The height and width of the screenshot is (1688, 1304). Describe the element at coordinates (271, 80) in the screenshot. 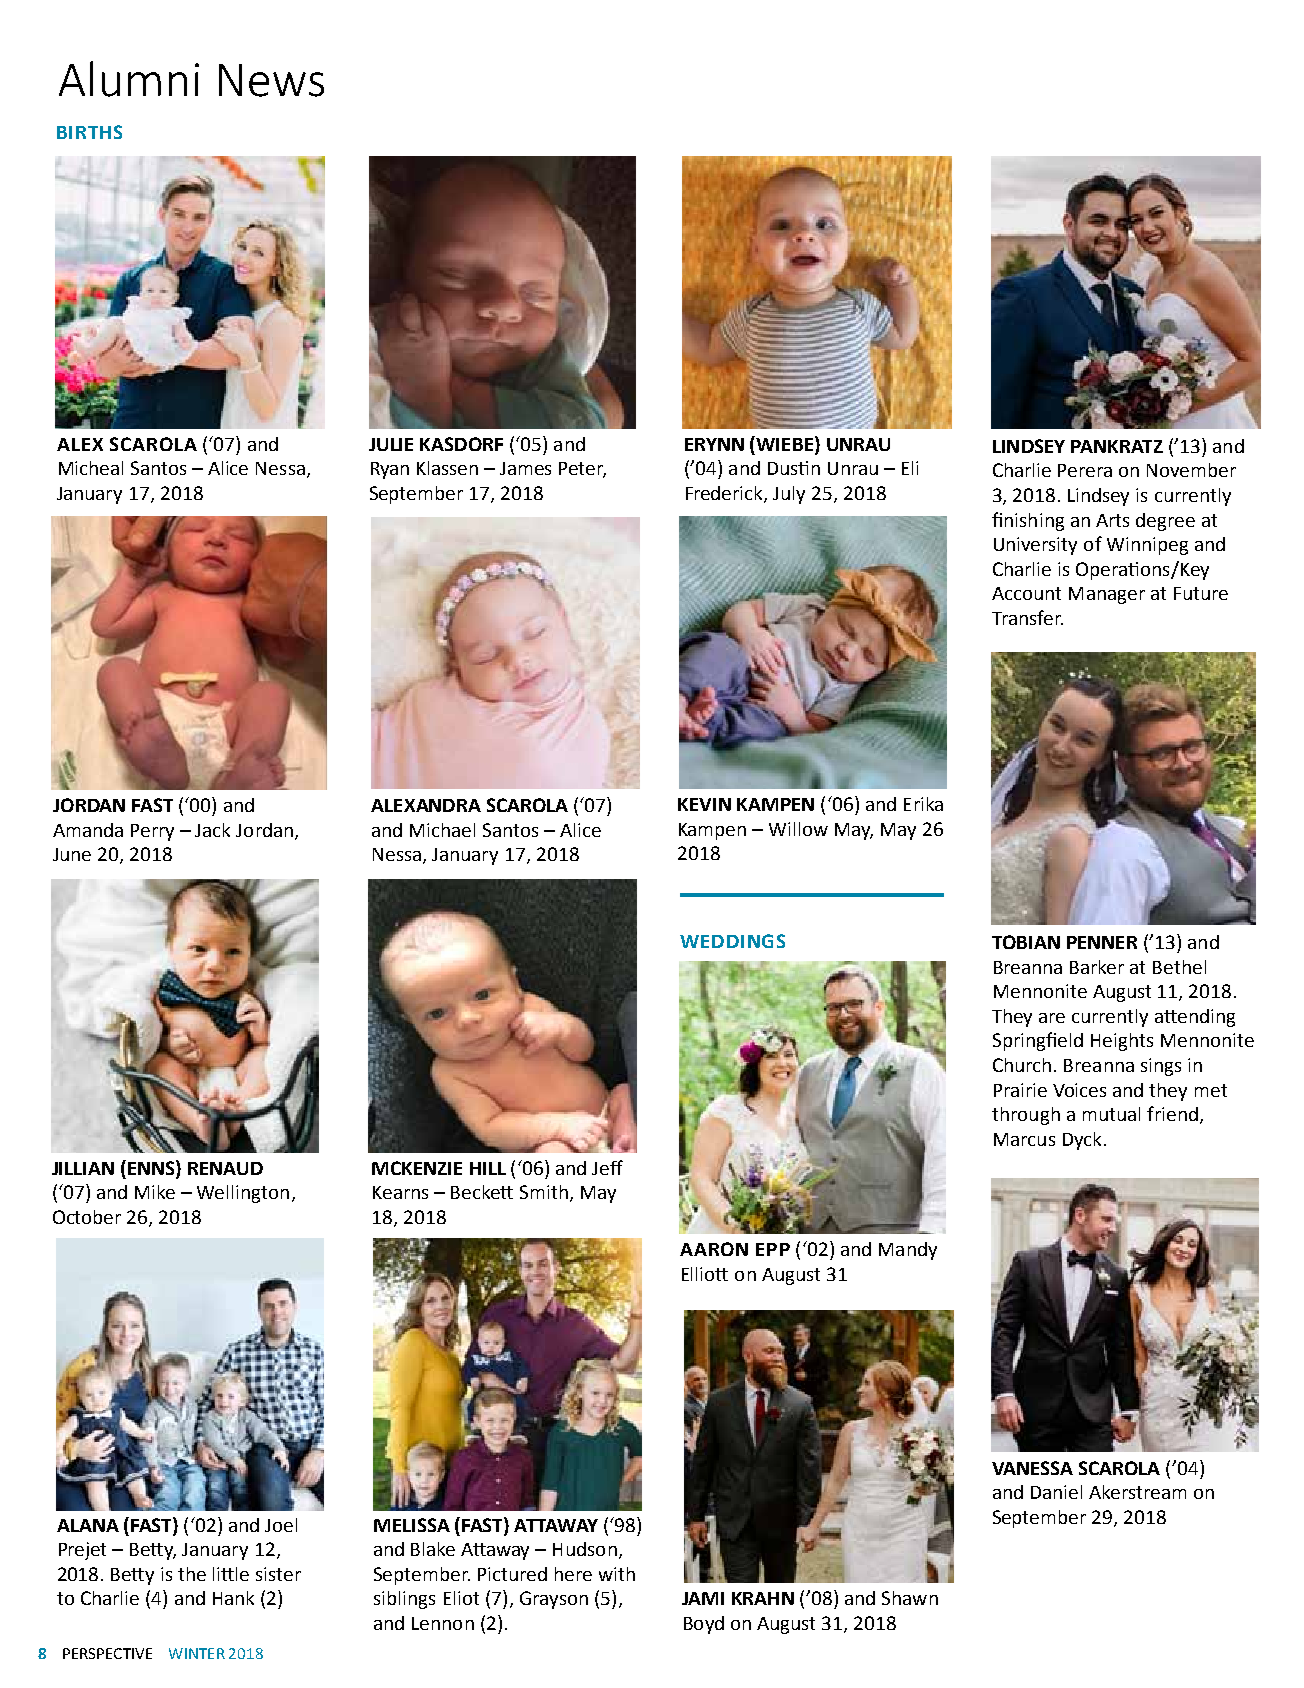

I see `News` at that location.
